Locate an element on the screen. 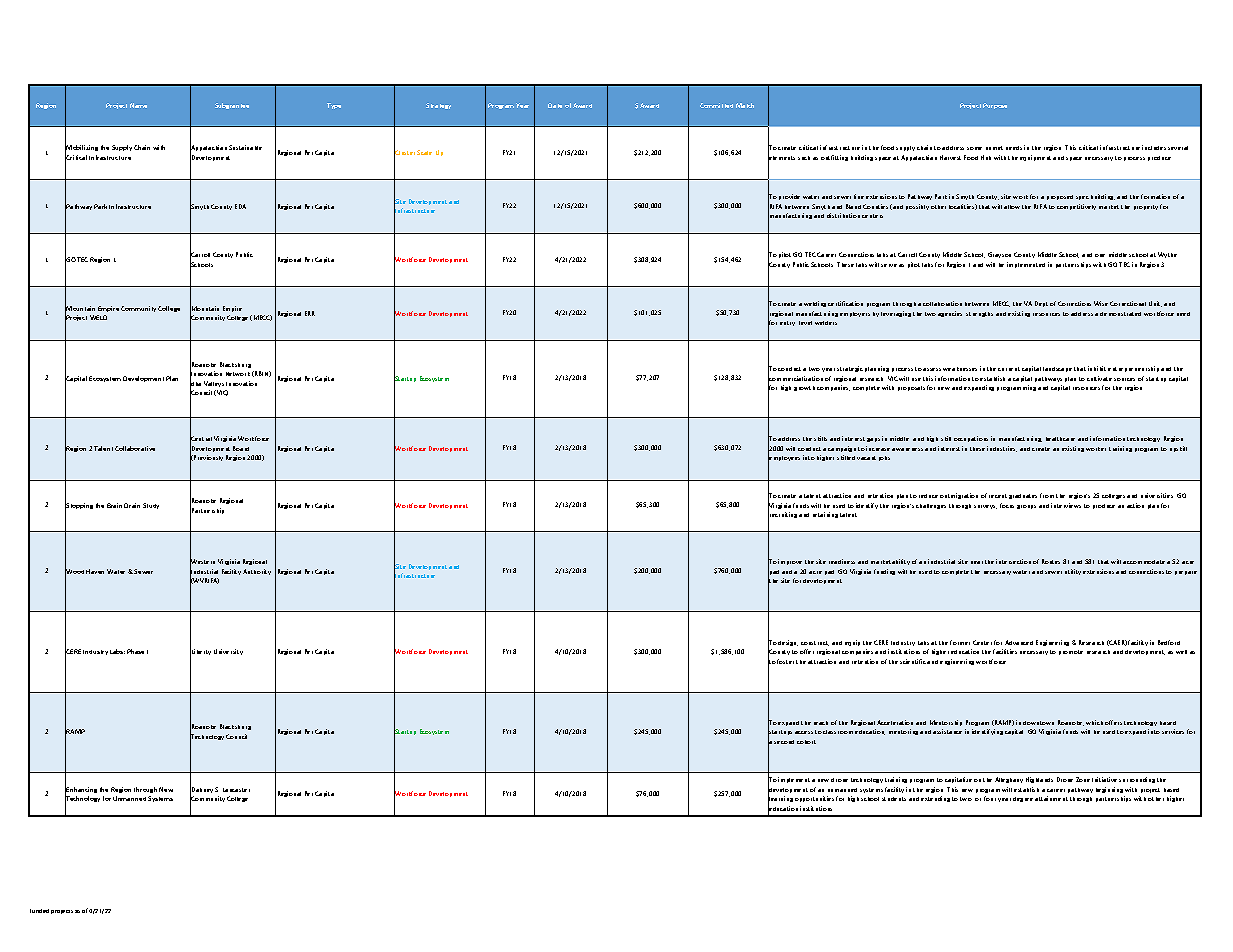  retaining is located at coordinates (825, 515).
